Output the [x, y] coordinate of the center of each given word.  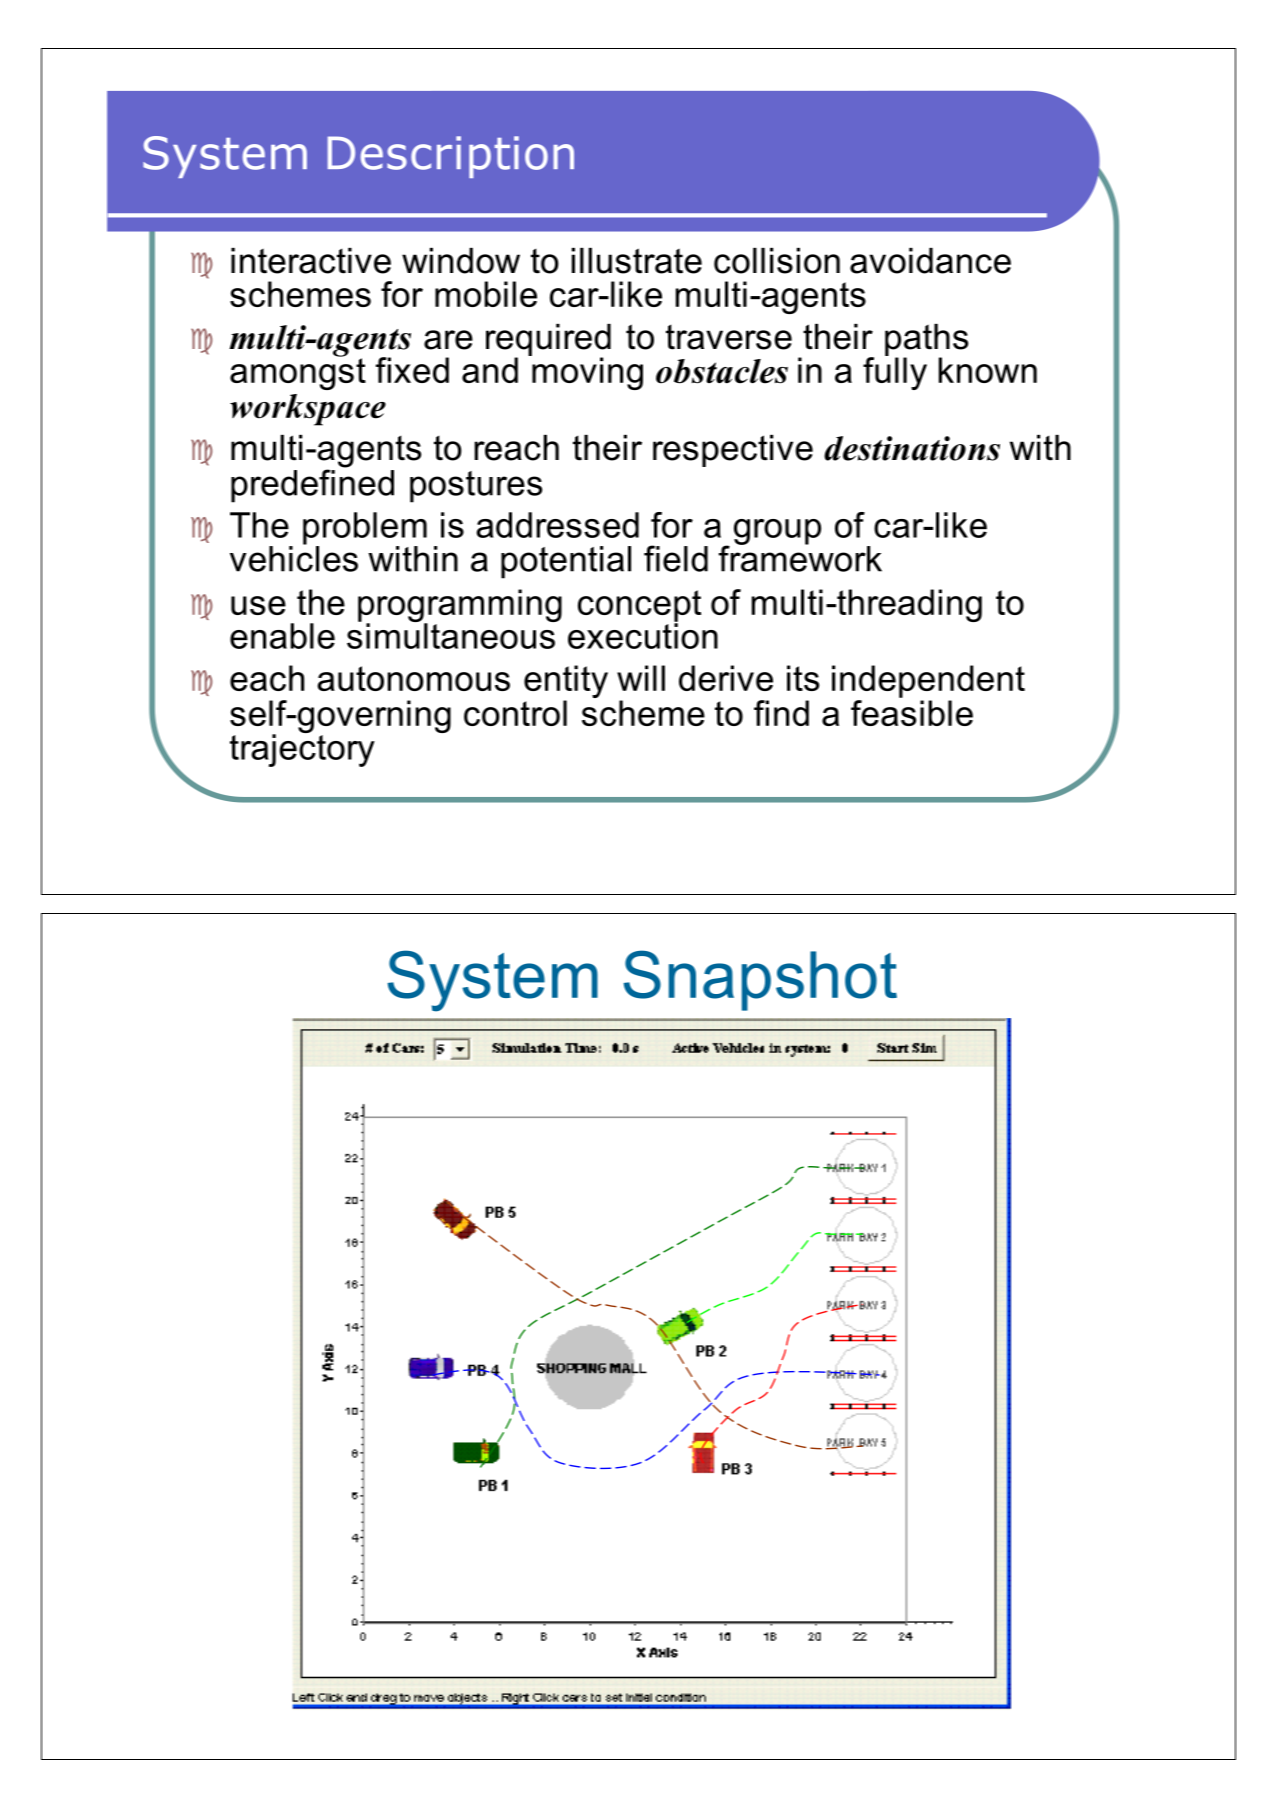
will [641, 678]
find [781, 713]
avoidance [930, 261]
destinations [912, 448]
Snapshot [760, 980]
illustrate [637, 261]
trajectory [302, 749]
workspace [308, 410]
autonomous [414, 678]
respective [733, 451]
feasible [912, 713]
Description [451, 157]
